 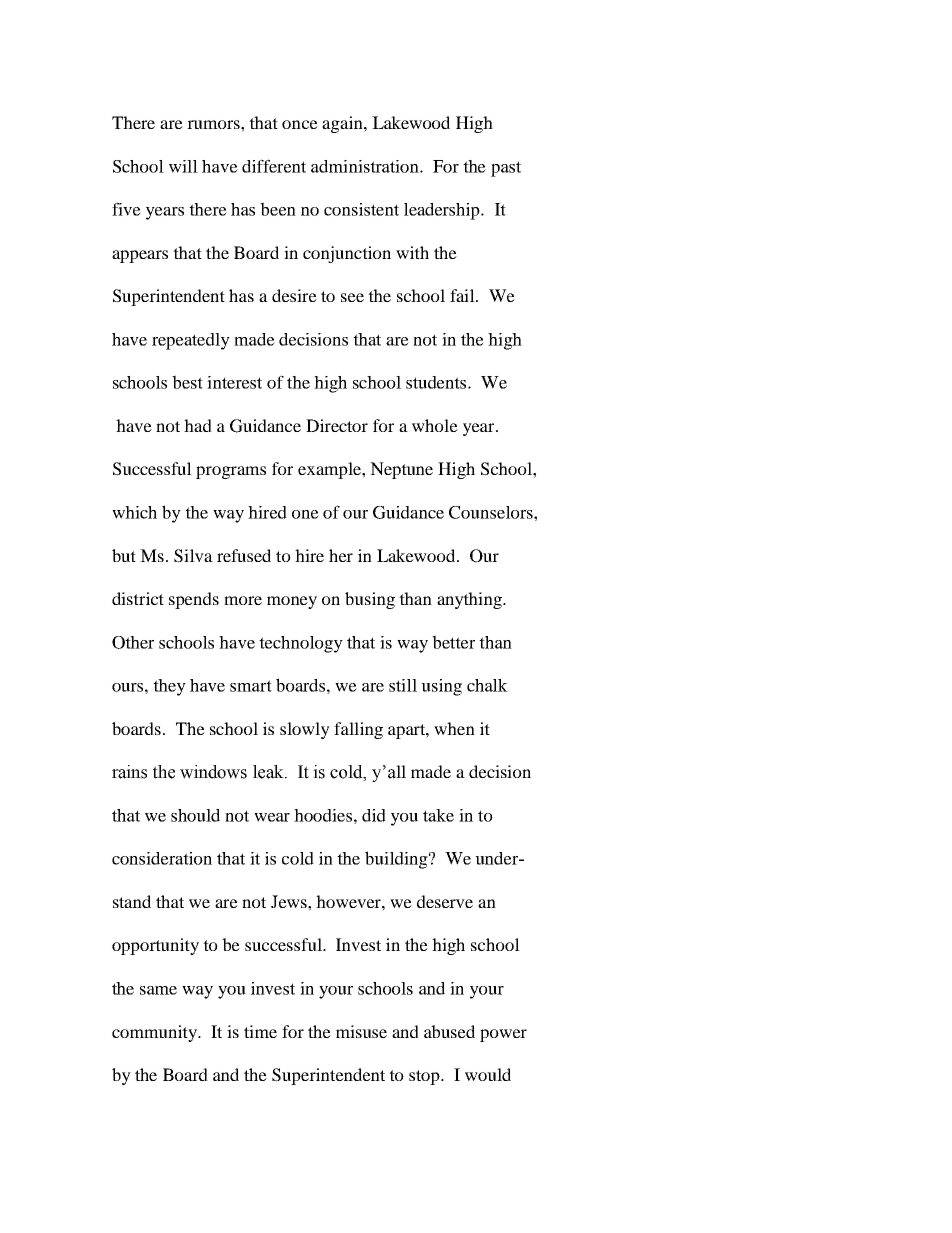 What do you see at coordinates (305, 730) in the screenshot?
I see `slowly` at bounding box center [305, 730].
